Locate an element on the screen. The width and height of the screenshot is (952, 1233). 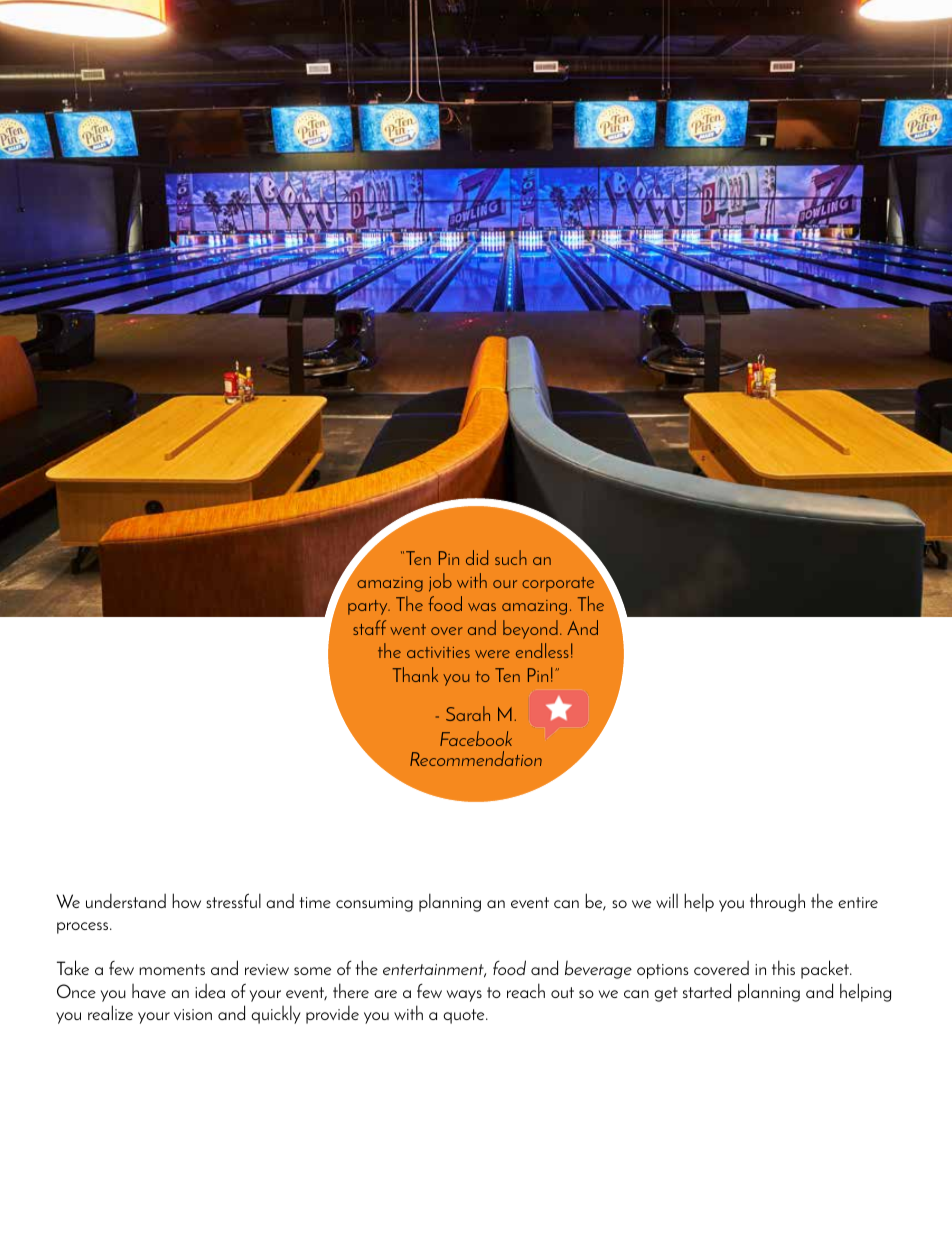
corporate is located at coordinates (558, 584).
